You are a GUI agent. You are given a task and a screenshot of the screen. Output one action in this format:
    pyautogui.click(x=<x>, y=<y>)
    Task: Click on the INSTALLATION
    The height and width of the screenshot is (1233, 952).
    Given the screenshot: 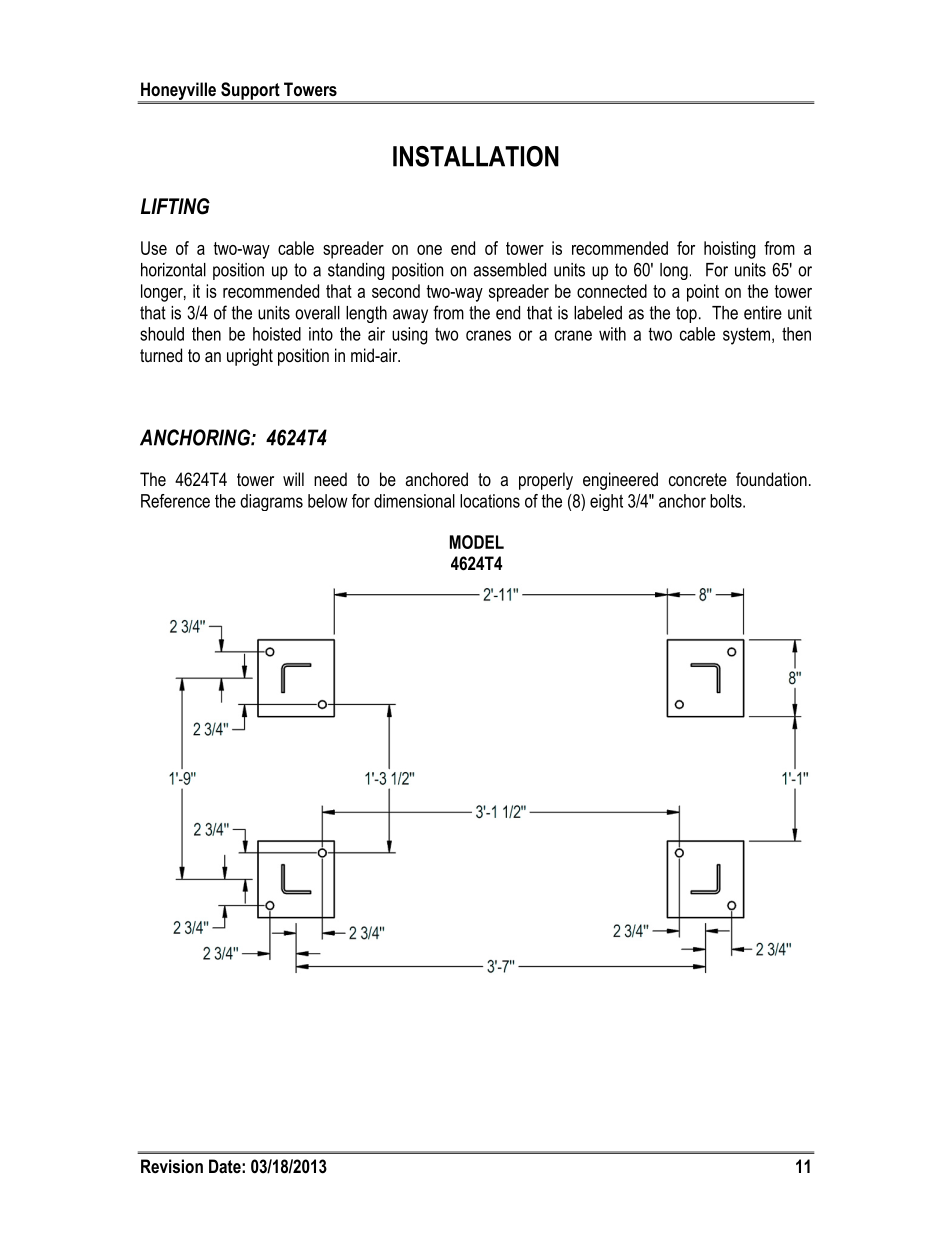 What is the action you would take?
    pyautogui.click(x=476, y=156)
